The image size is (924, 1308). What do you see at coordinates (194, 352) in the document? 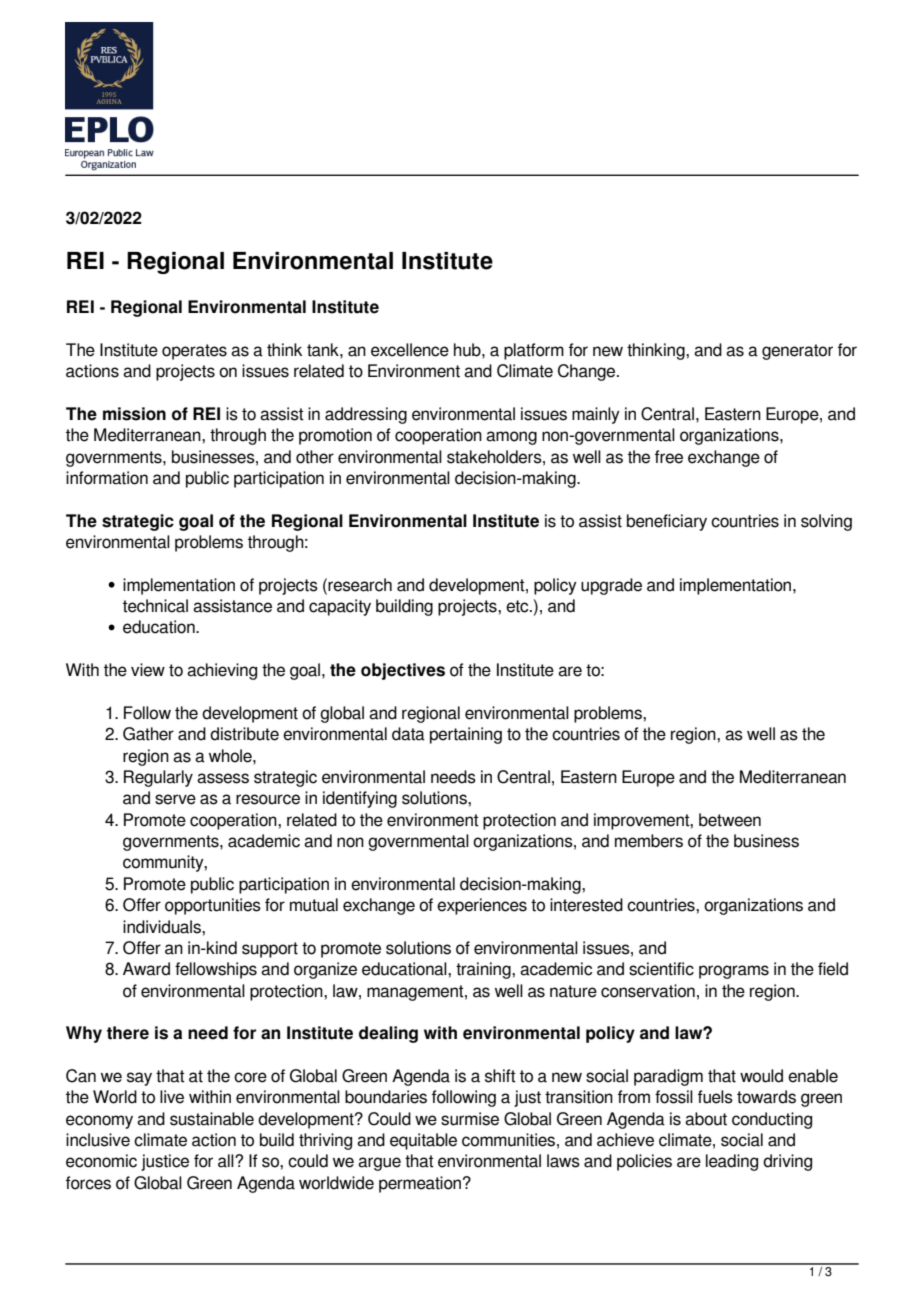
I see `operates` at bounding box center [194, 352].
